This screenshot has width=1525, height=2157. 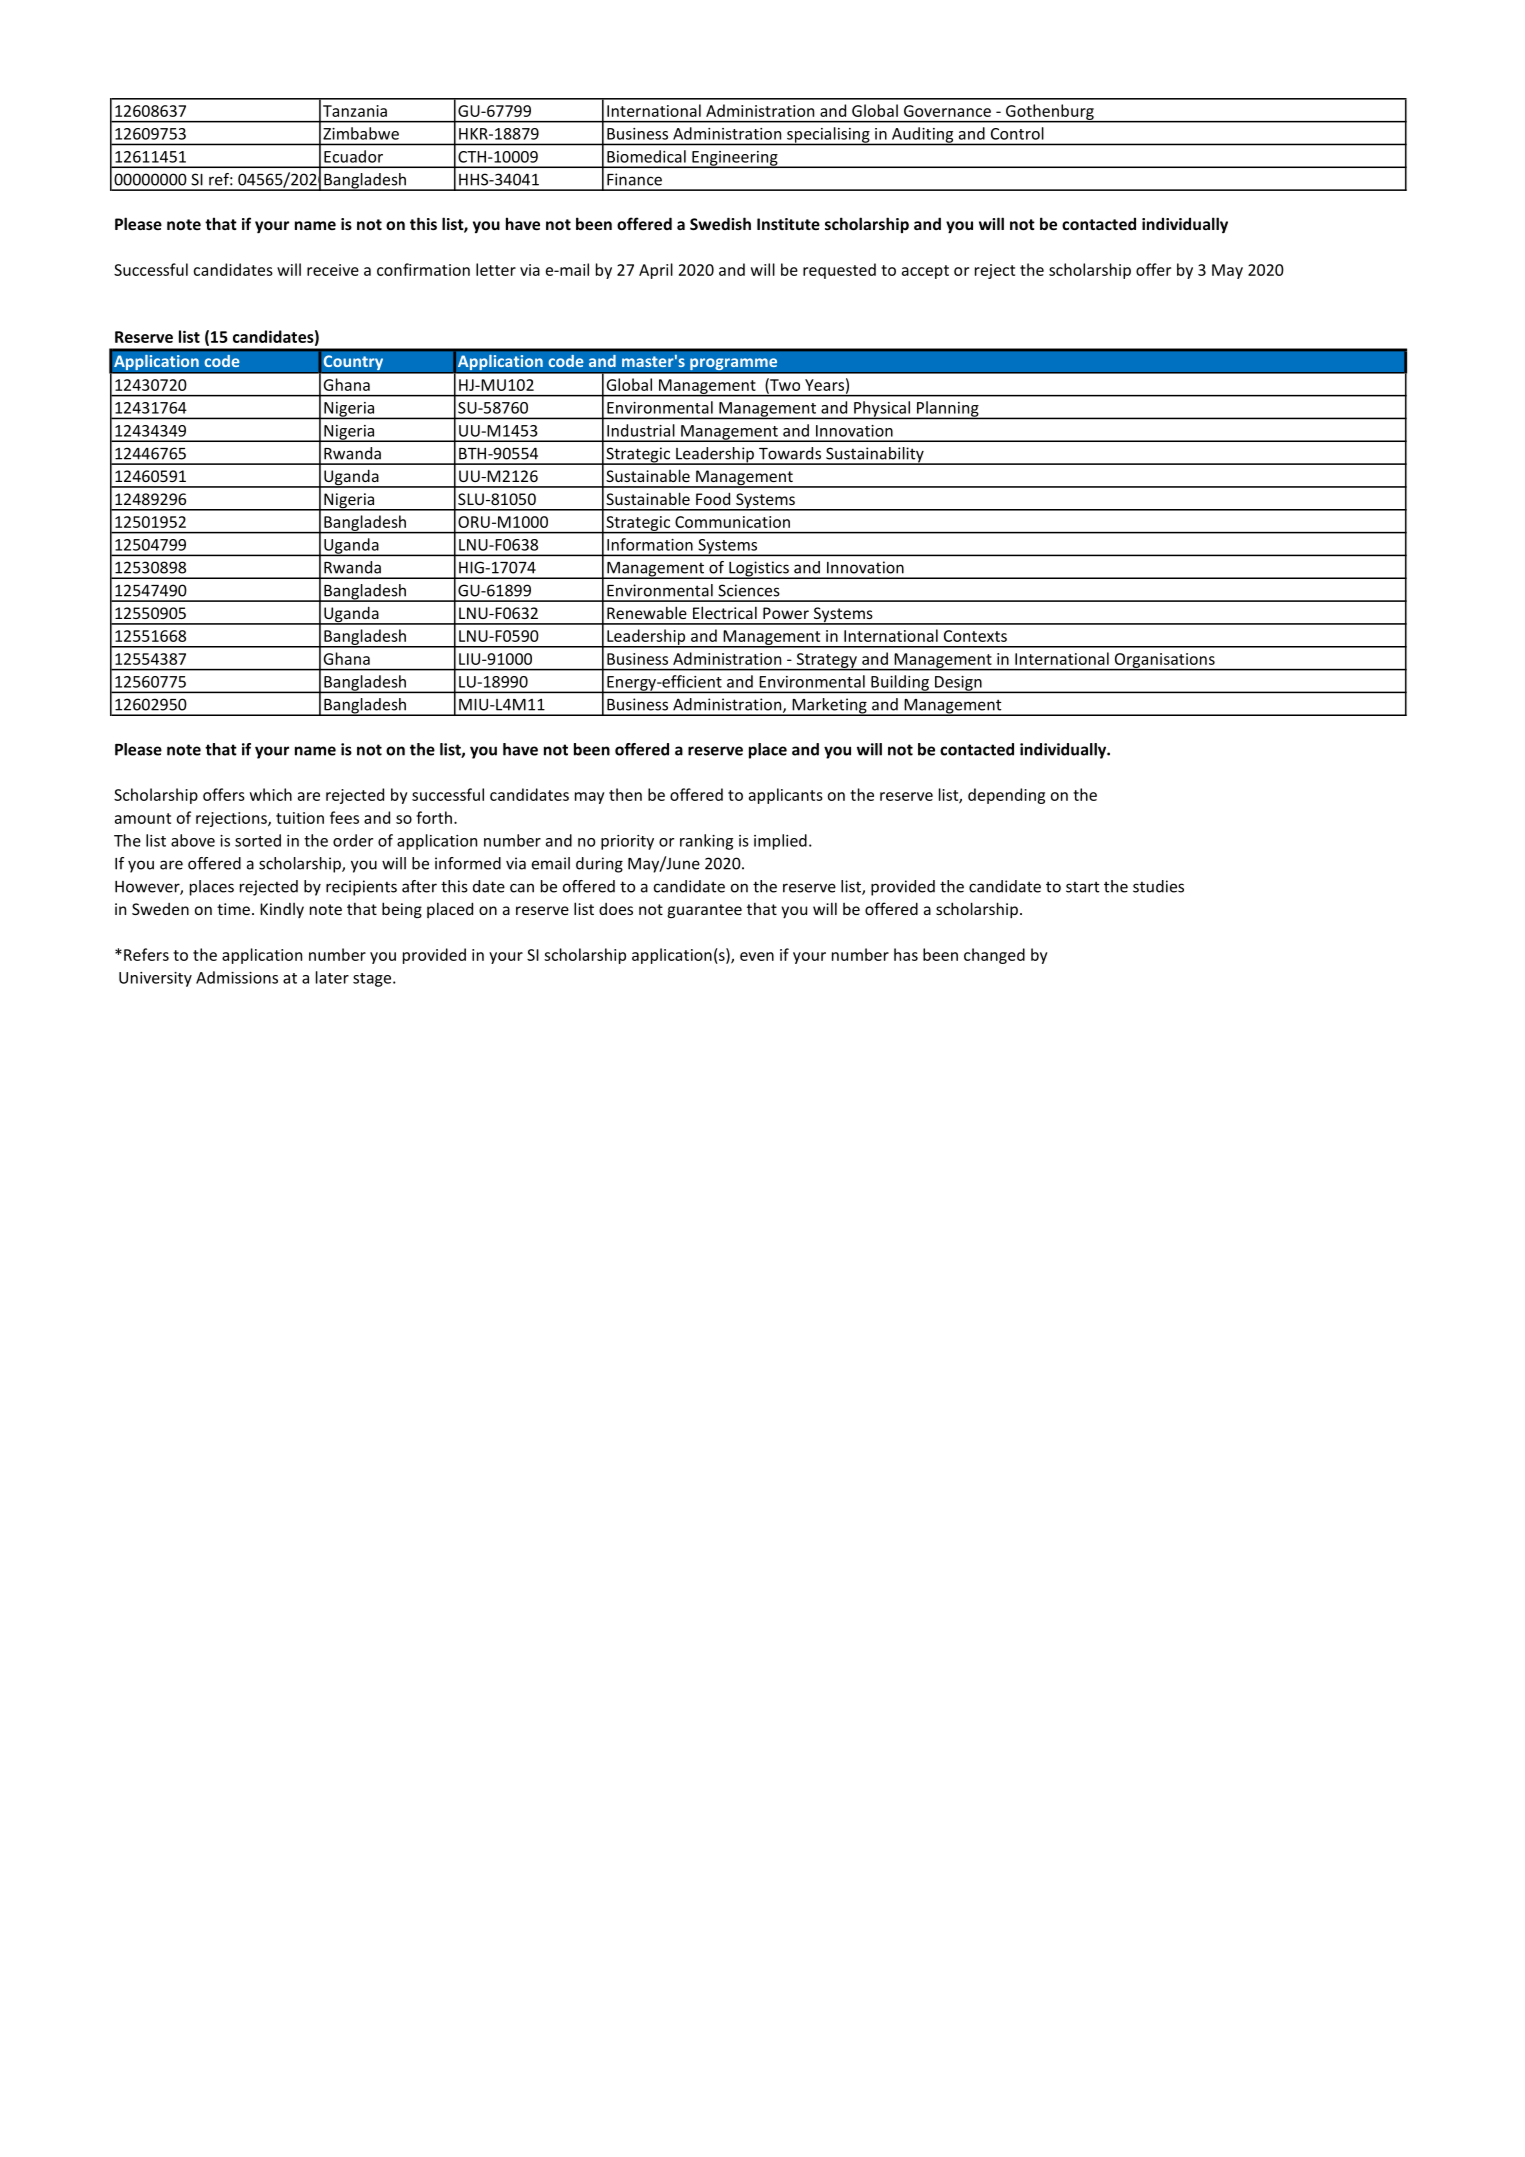 I want to click on Admissions, so click(x=237, y=977).
